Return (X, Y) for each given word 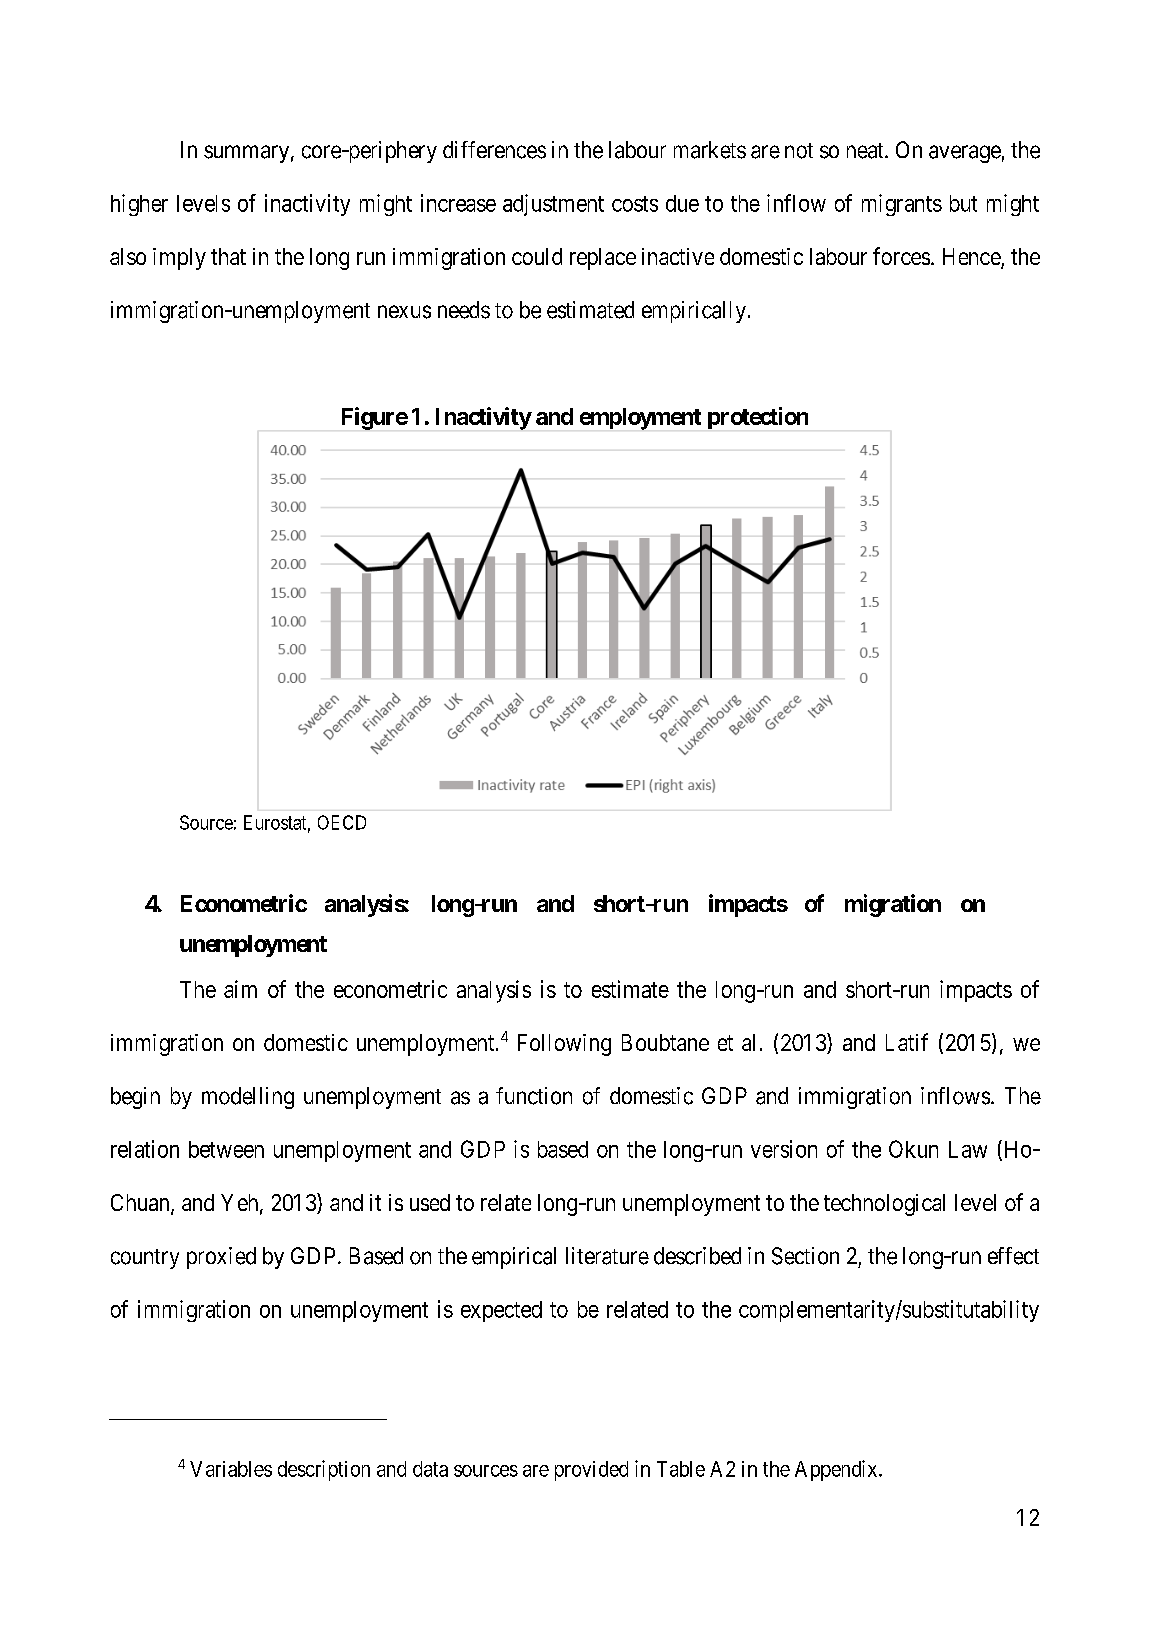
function (534, 1096)
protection (758, 418)
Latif (907, 1042)
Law (968, 1149)
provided (591, 1471)
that (228, 256)
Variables (231, 1469)
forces (901, 256)
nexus (404, 312)
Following (564, 1045)
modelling (248, 1098)
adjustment (553, 205)
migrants (902, 205)
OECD (342, 822)
